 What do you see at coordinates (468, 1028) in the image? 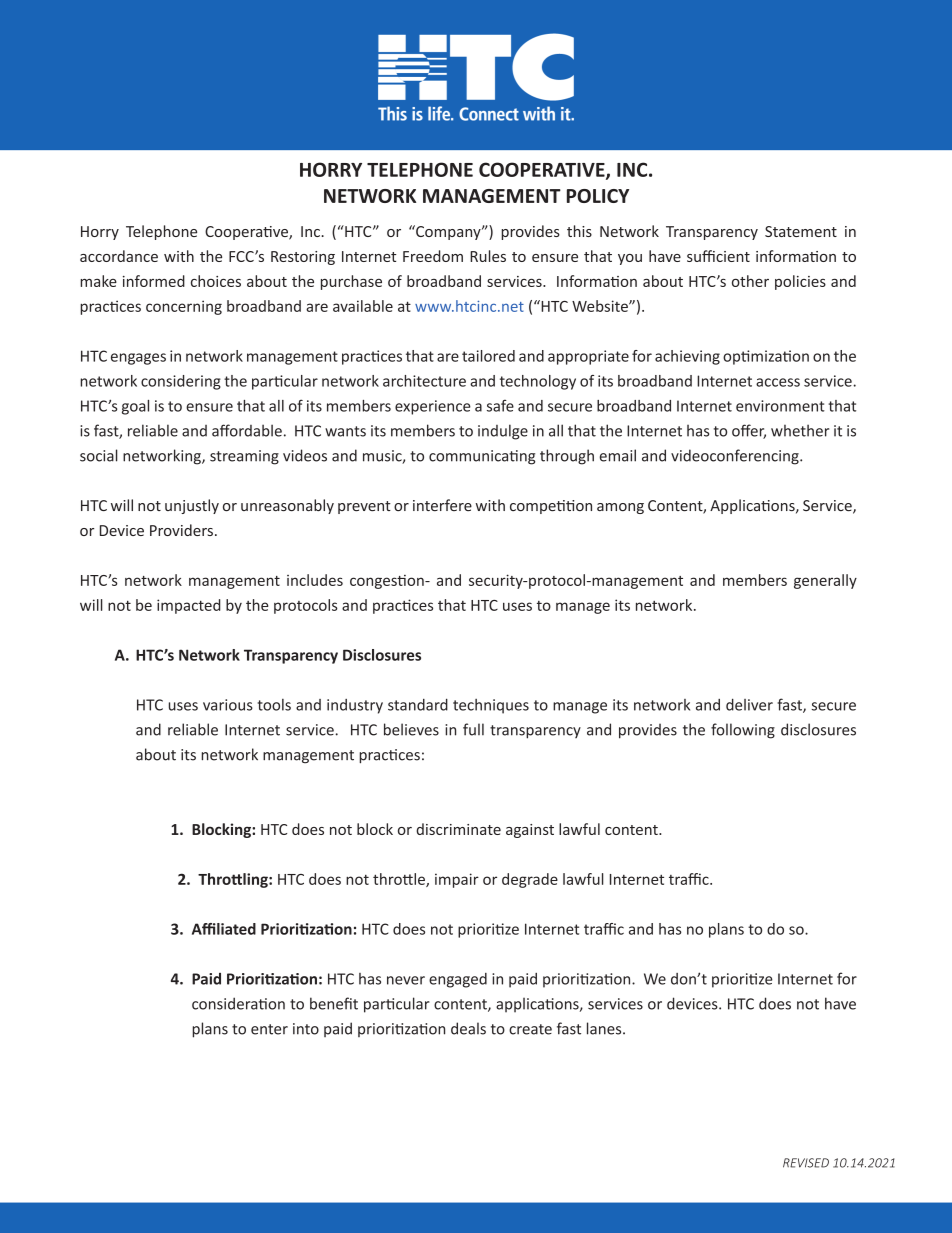
I see `deals` at bounding box center [468, 1028].
